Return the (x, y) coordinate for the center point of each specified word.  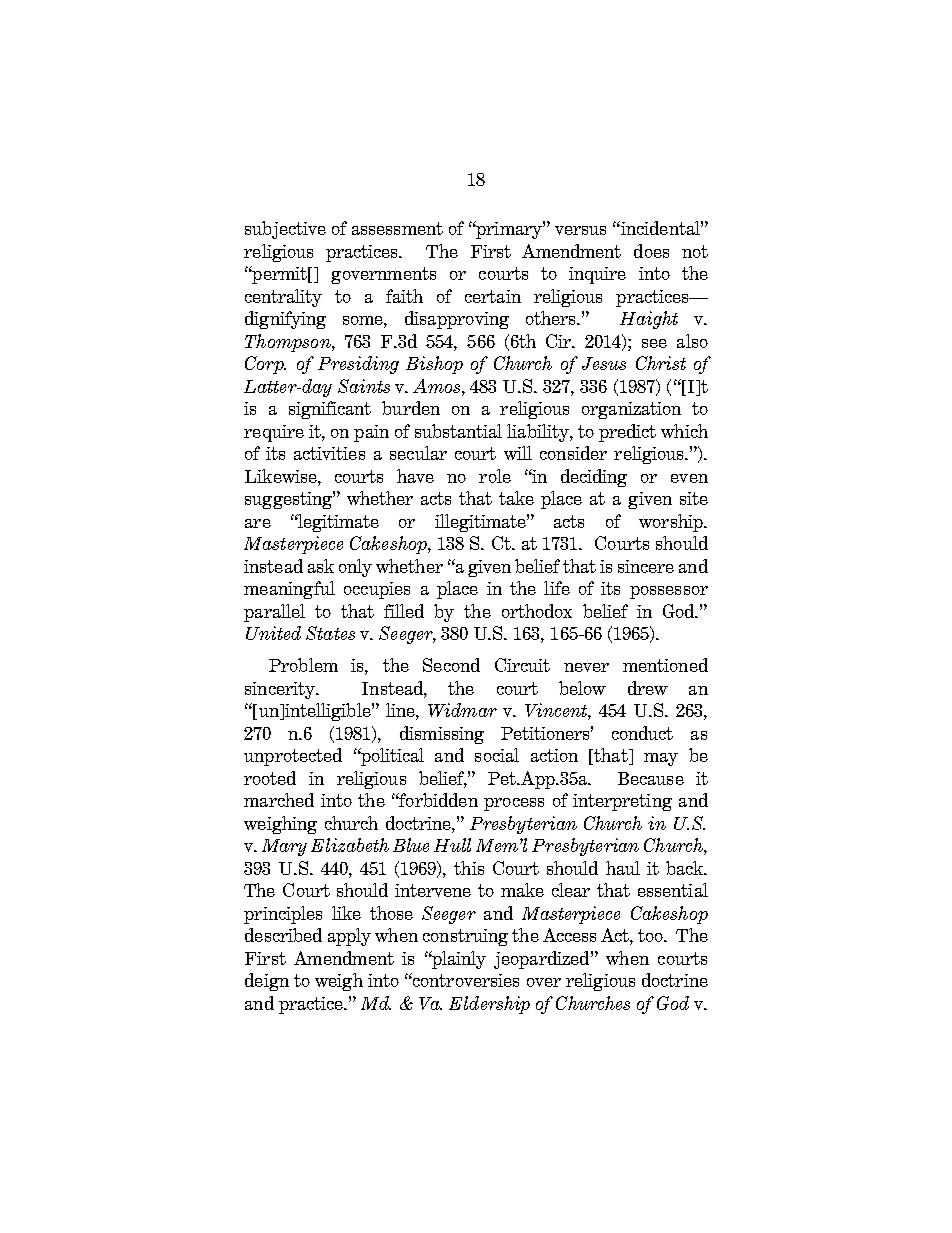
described (283, 935)
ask (321, 566)
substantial (458, 431)
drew (648, 688)
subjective (285, 230)
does (651, 251)
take (516, 498)
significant (330, 410)
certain (493, 296)
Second (451, 665)
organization (631, 410)
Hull (452, 845)
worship (672, 523)
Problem (303, 665)
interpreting (622, 802)
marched (279, 800)
